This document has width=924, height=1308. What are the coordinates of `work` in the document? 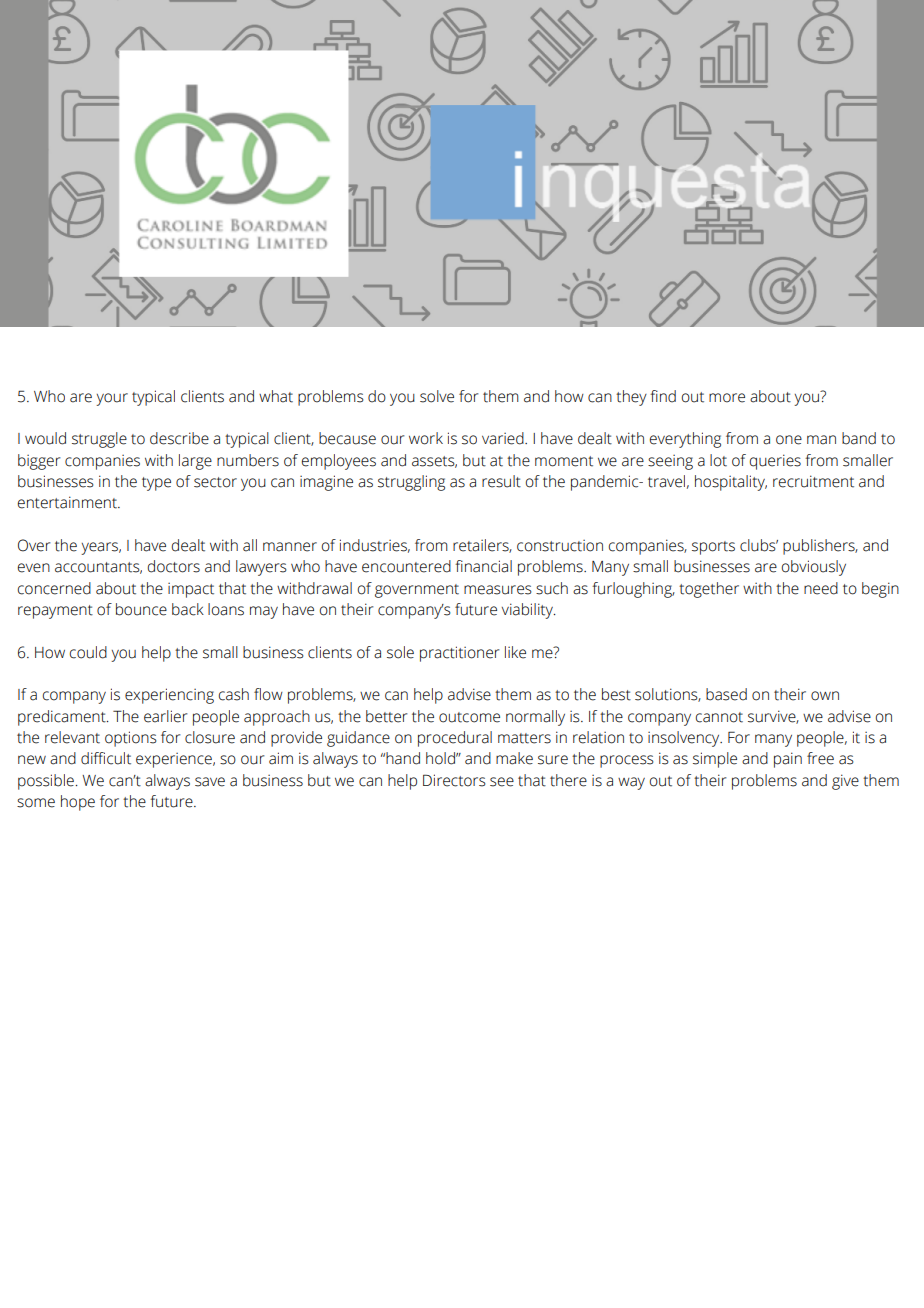 It's located at (426, 438).
